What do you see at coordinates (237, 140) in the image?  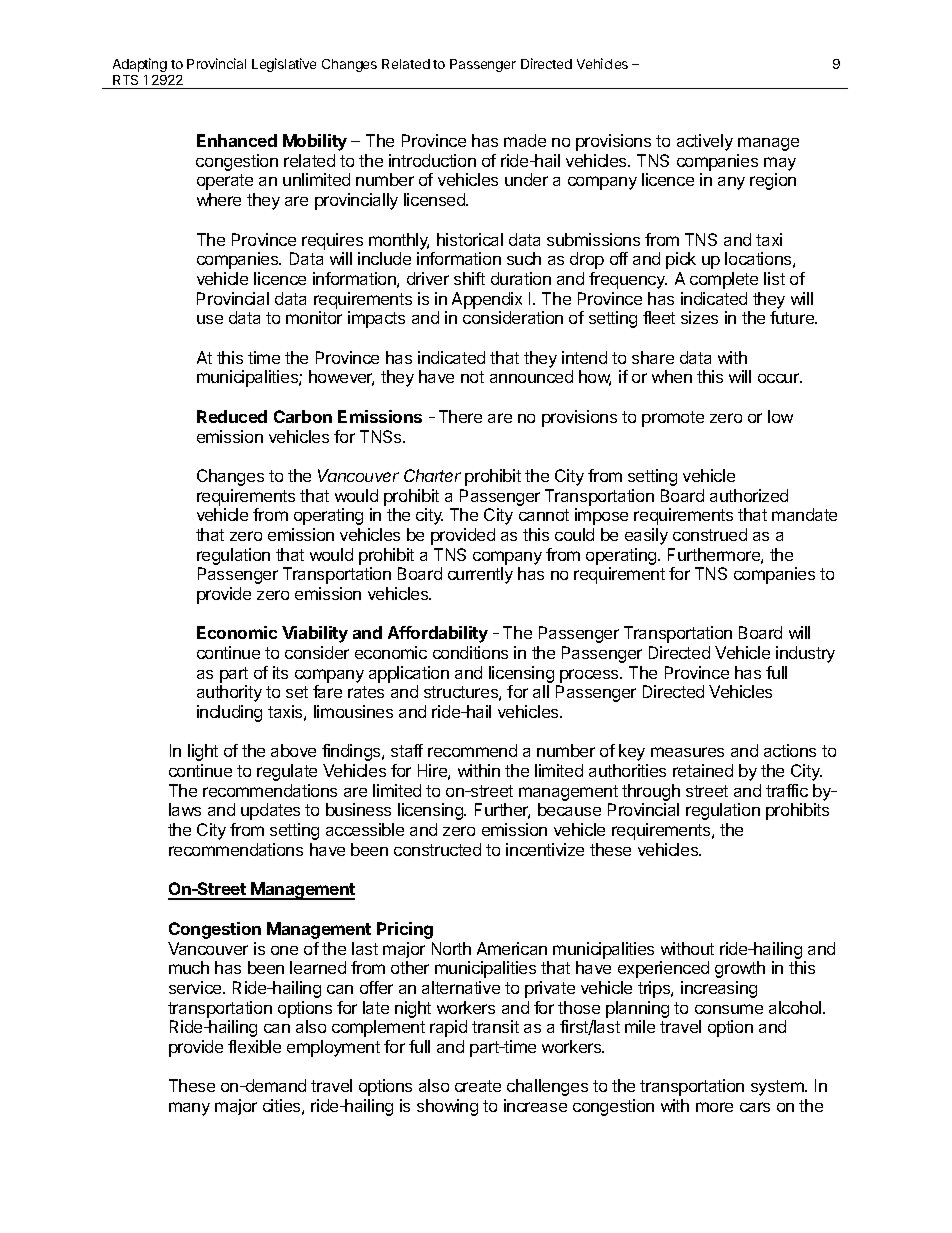 I see `Enhanced` at bounding box center [237, 140].
